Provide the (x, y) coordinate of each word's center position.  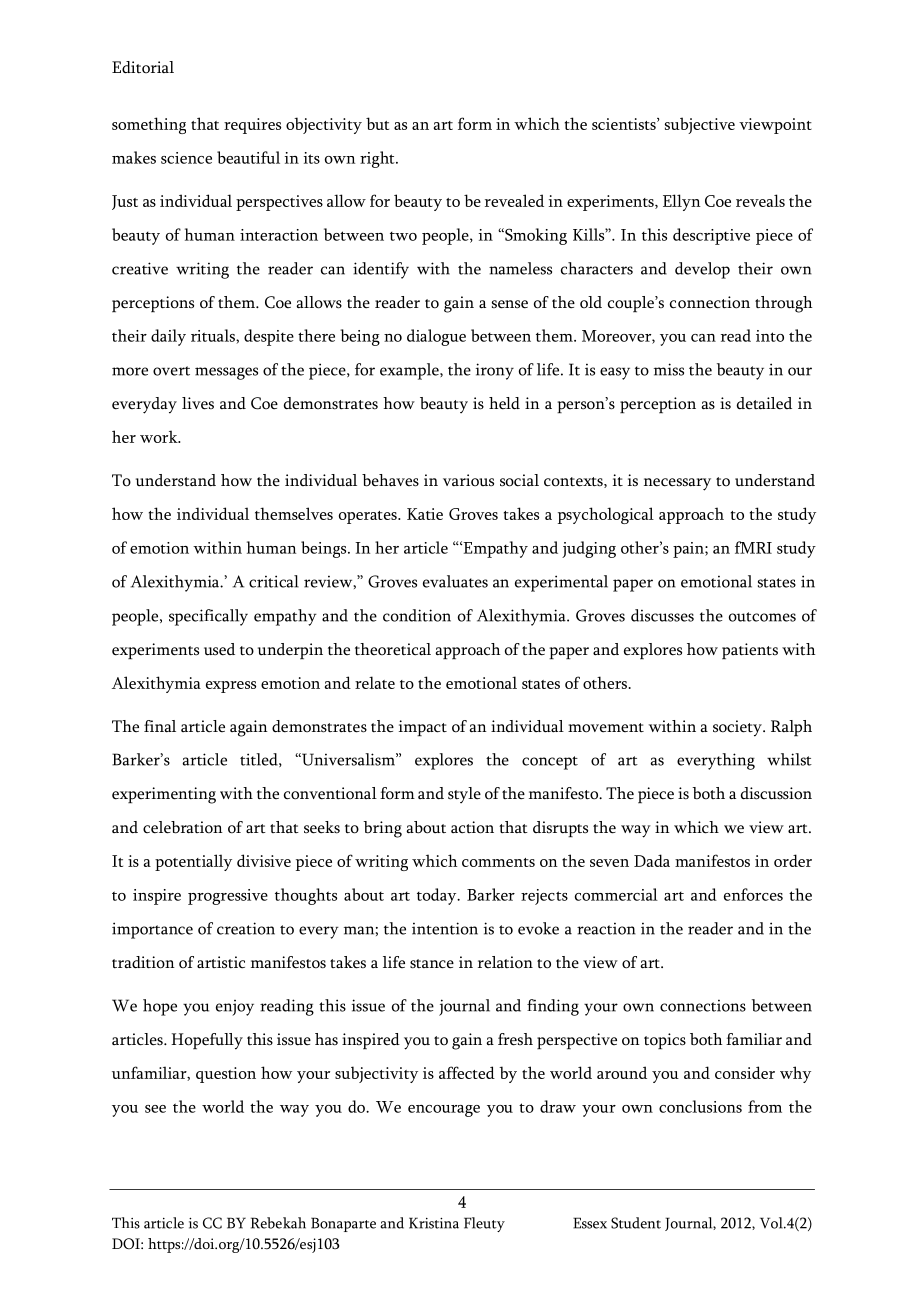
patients (750, 651)
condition (417, 615)
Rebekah (278, 1223)
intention (445, 928)
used (219, 649)
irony (495, 371)
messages (226, 373)
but (377, 123)
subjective (700, 125)
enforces (753, 894)
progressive (228, 897)
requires (252, 126)
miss (669, 369)
